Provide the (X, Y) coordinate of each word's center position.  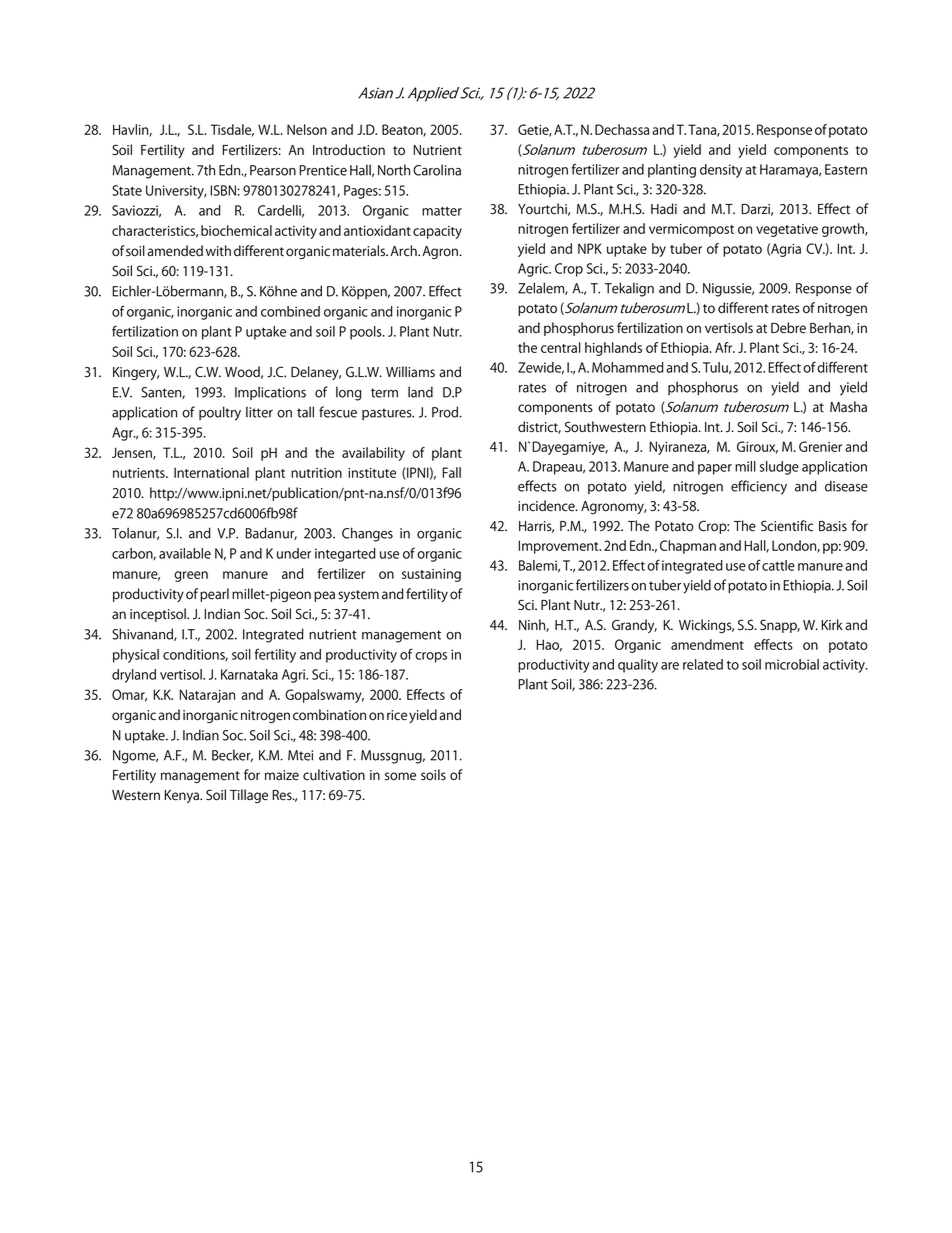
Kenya (183, 796)
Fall (451, 472)
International (211, 472)
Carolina (437, 170)
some (400, 776)
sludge (779, 468)
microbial (792, 664)
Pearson (273, 170)
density (721, 171)
